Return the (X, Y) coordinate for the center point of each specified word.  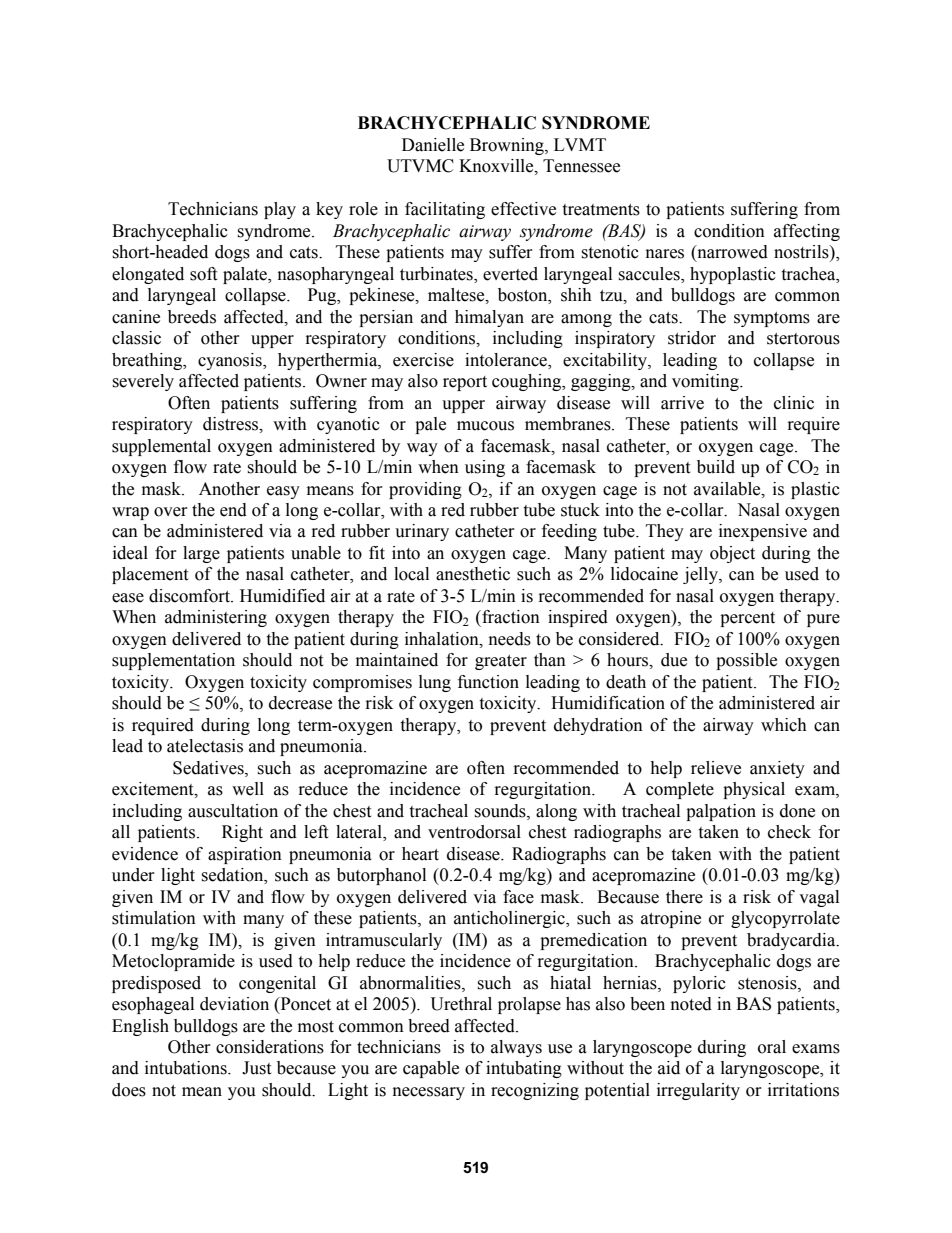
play (280, 210)
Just (256, 1068)
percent (747, 619)
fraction (510, 617)
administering (216, 618)
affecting (807, 232)
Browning (508, 146)
